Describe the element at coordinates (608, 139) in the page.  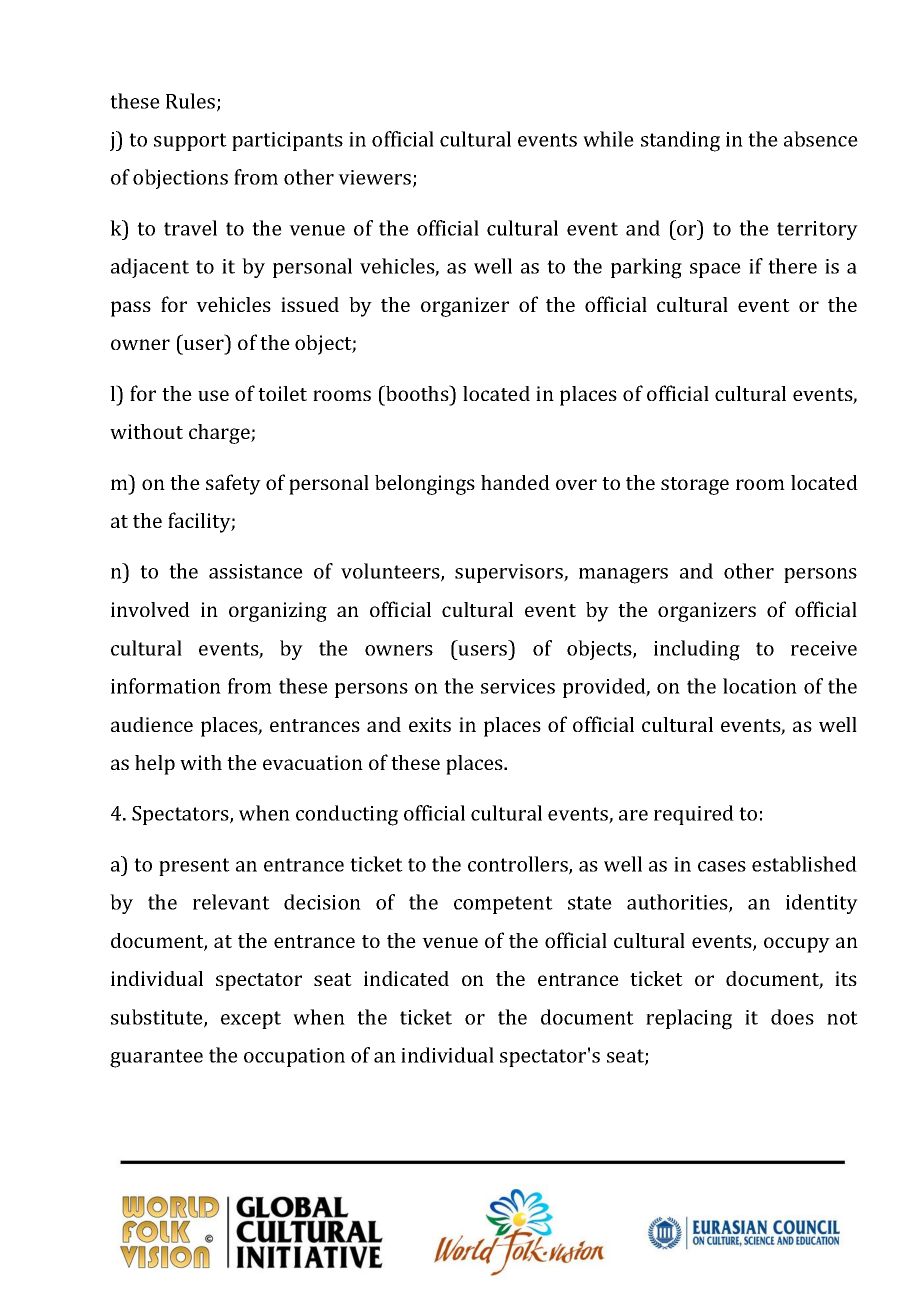
I see `while` at that location.
